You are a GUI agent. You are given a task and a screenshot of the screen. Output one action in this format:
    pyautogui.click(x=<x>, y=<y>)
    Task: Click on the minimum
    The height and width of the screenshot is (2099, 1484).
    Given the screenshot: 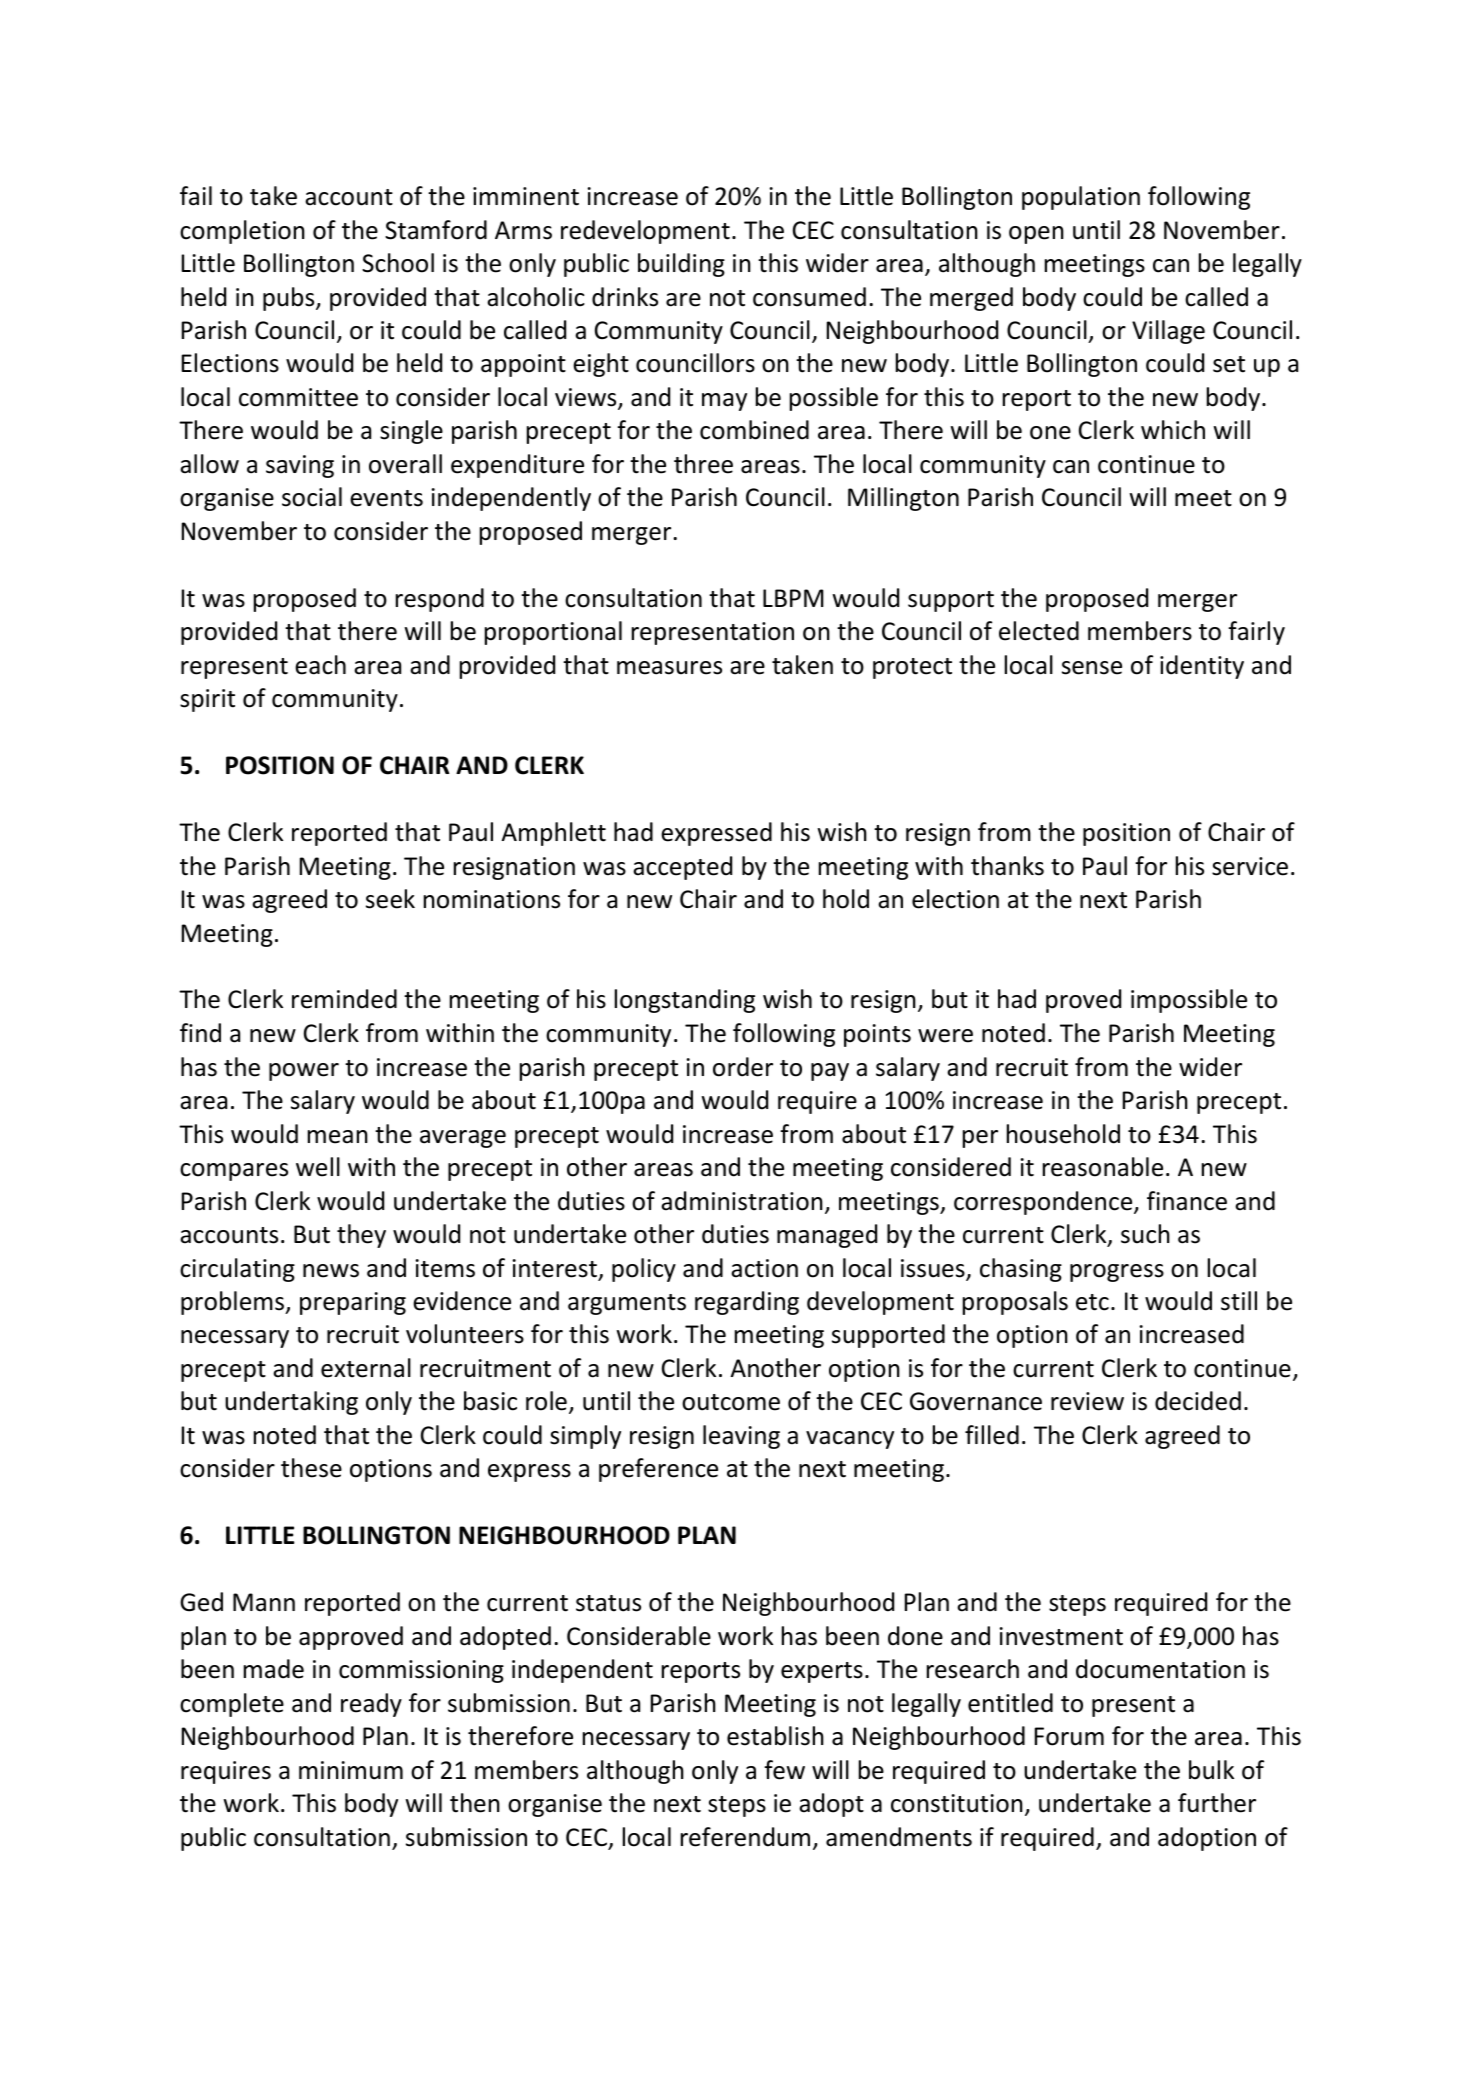 What is the action you would take?
    pyautogui.click(x=351, y=1770)
